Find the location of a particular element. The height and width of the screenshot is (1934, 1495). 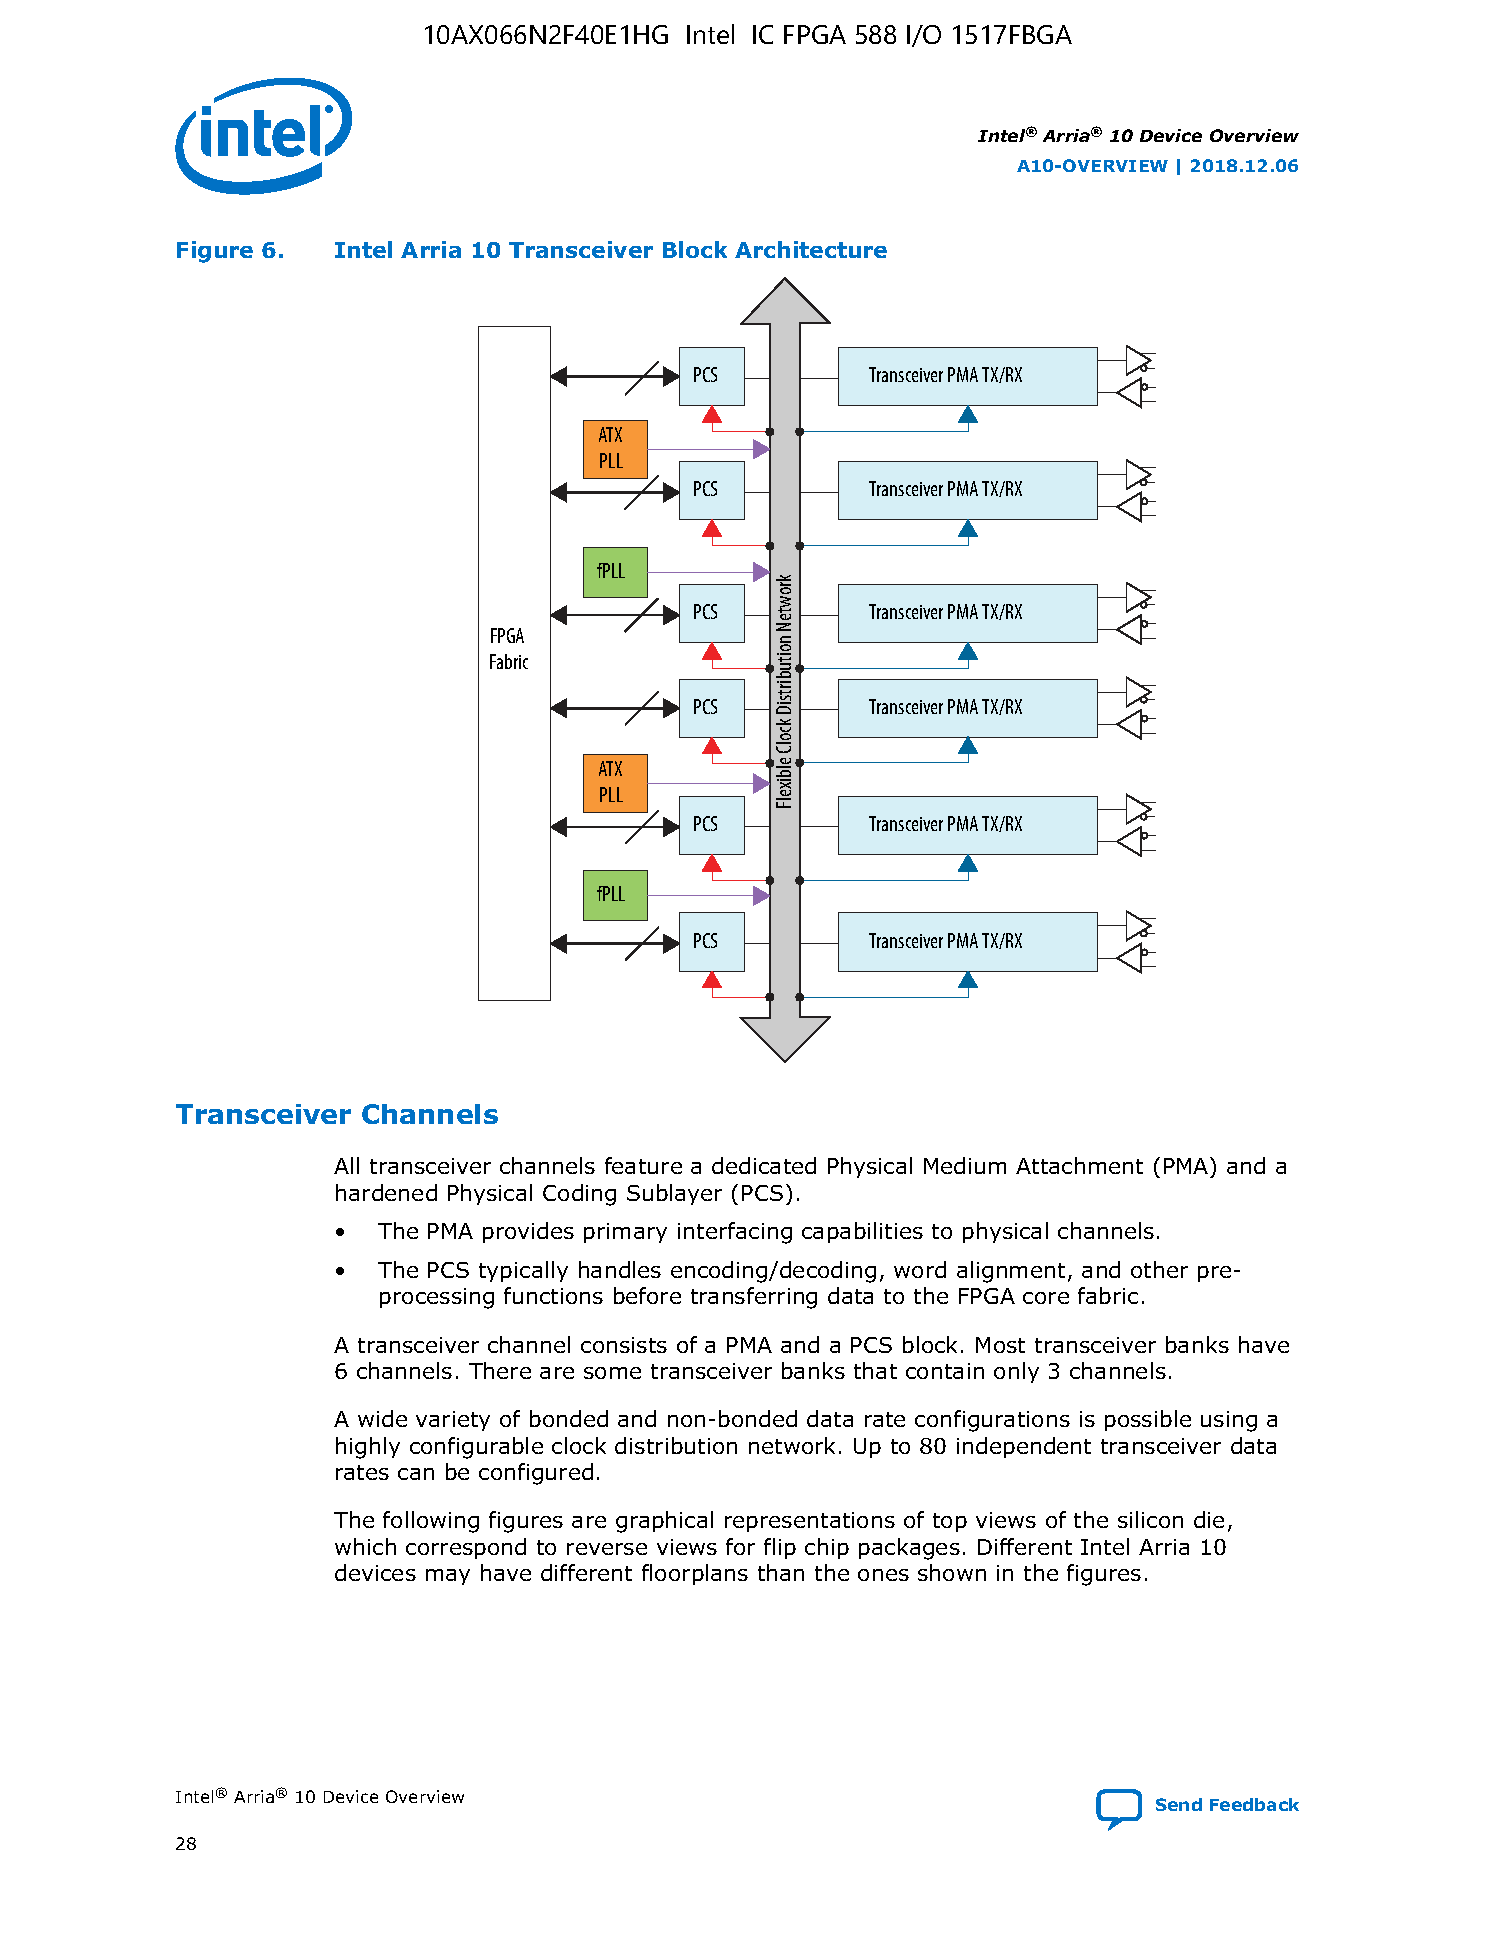

hardened is located at coordinates (386, 1192).
